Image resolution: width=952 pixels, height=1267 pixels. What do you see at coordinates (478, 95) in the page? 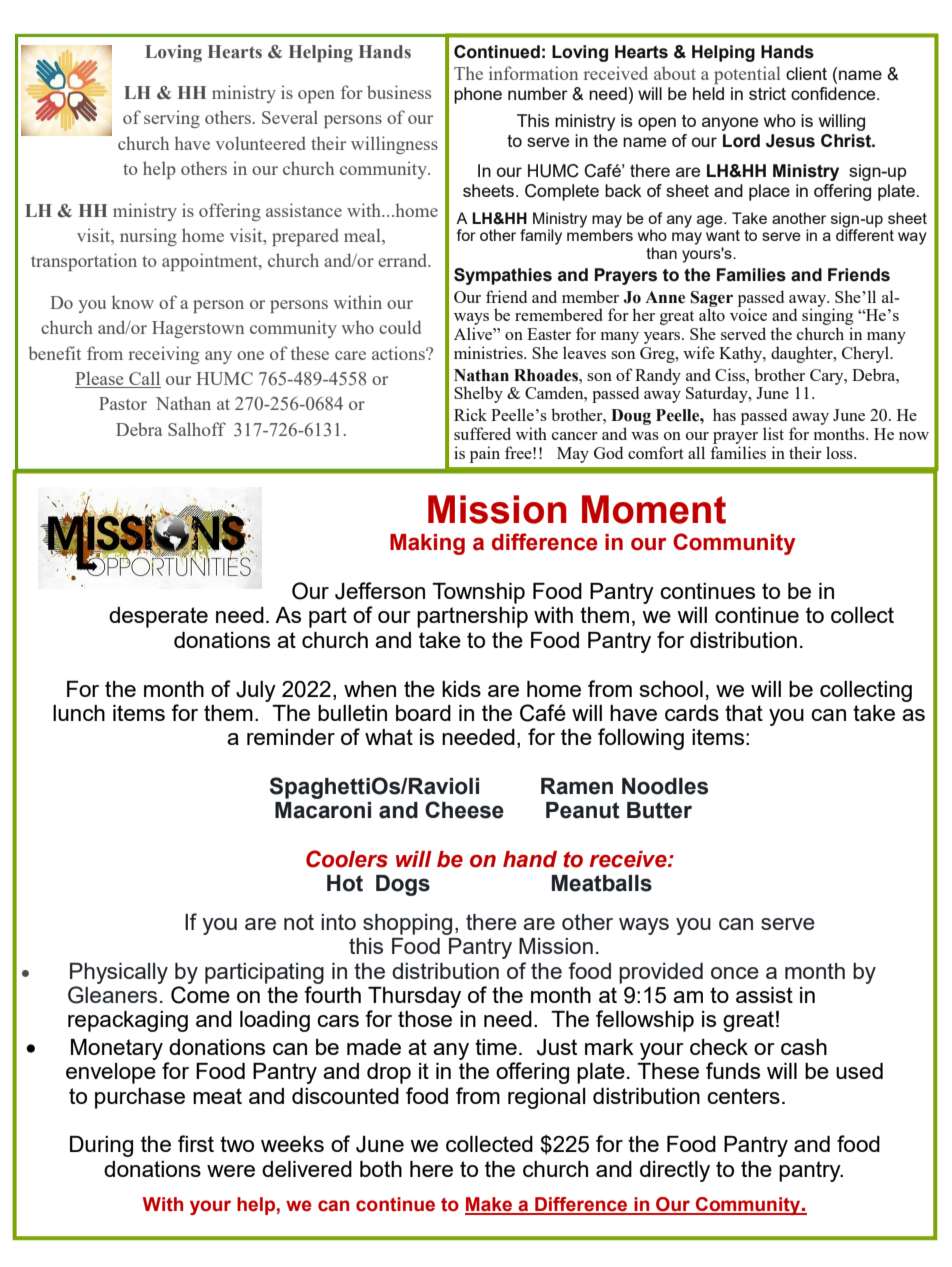
I see `phone` at bounding box center [478, 95].
